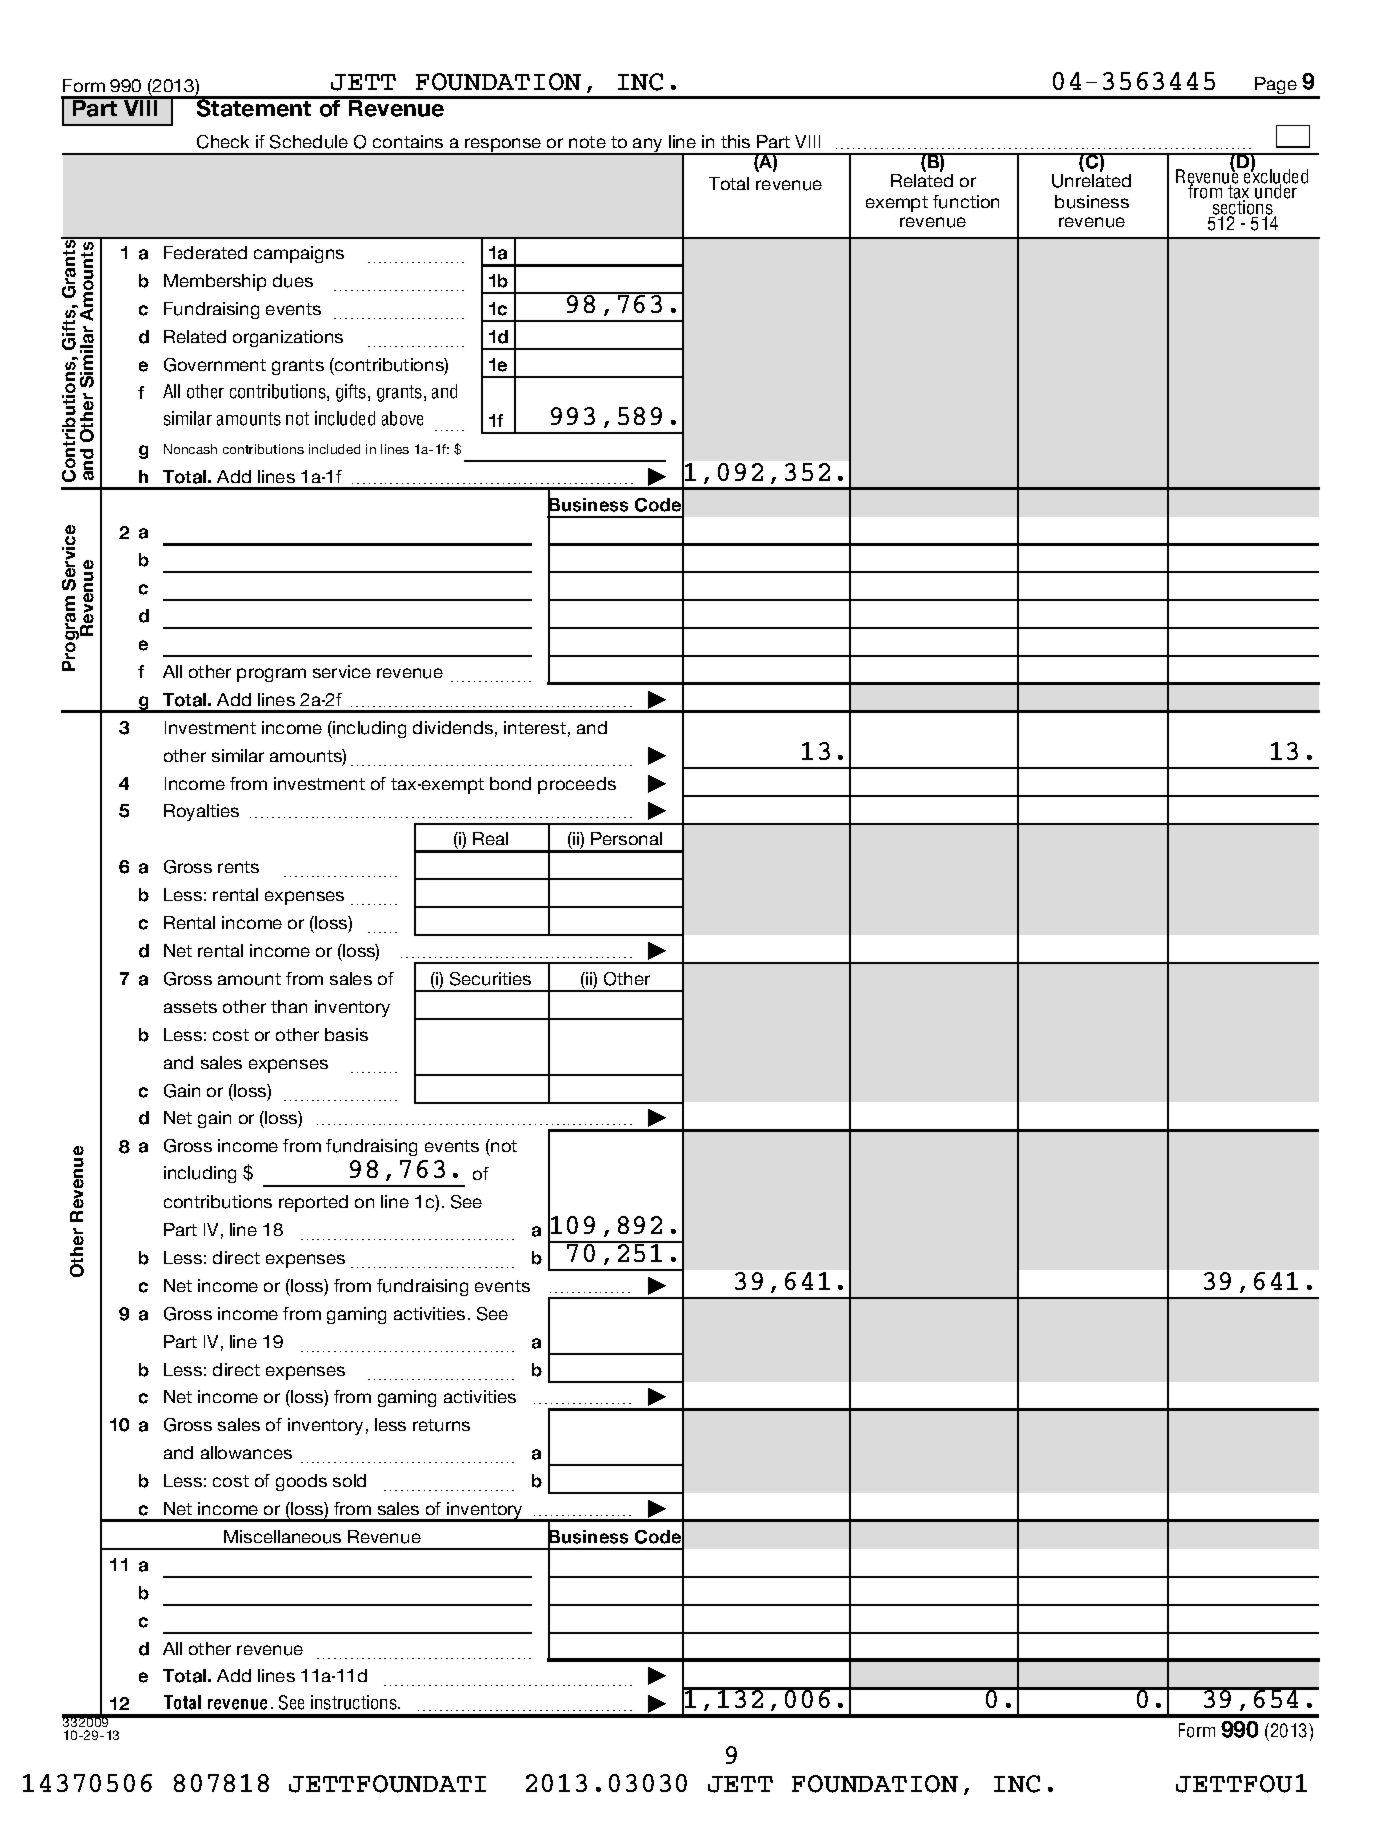  I want to click on instructions, so click(355, 1702).
